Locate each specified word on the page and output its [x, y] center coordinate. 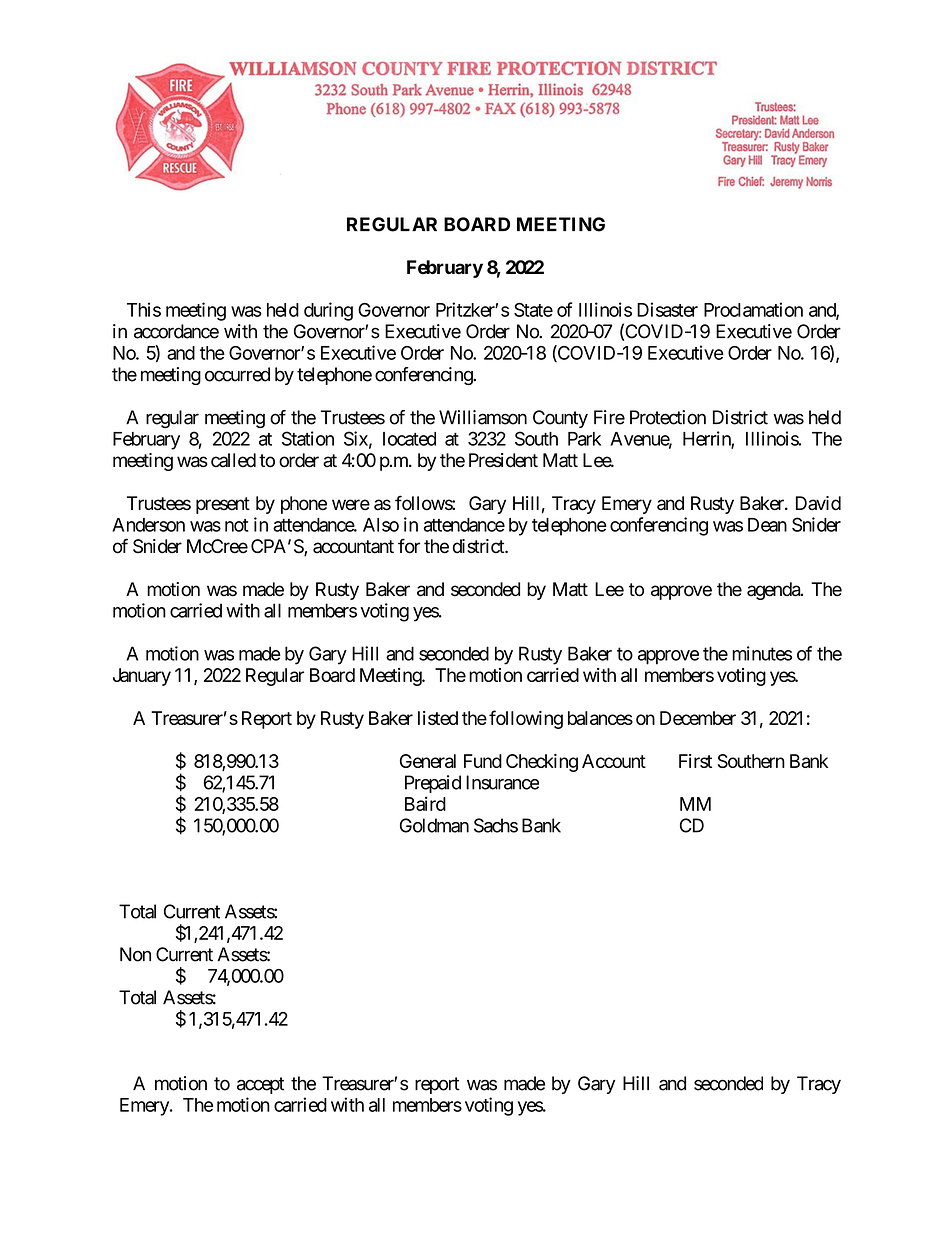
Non [135, 954]
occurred [237, 374]
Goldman [434, 825]
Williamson [483, 417]
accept [260, 1085]
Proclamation [753, 309]
